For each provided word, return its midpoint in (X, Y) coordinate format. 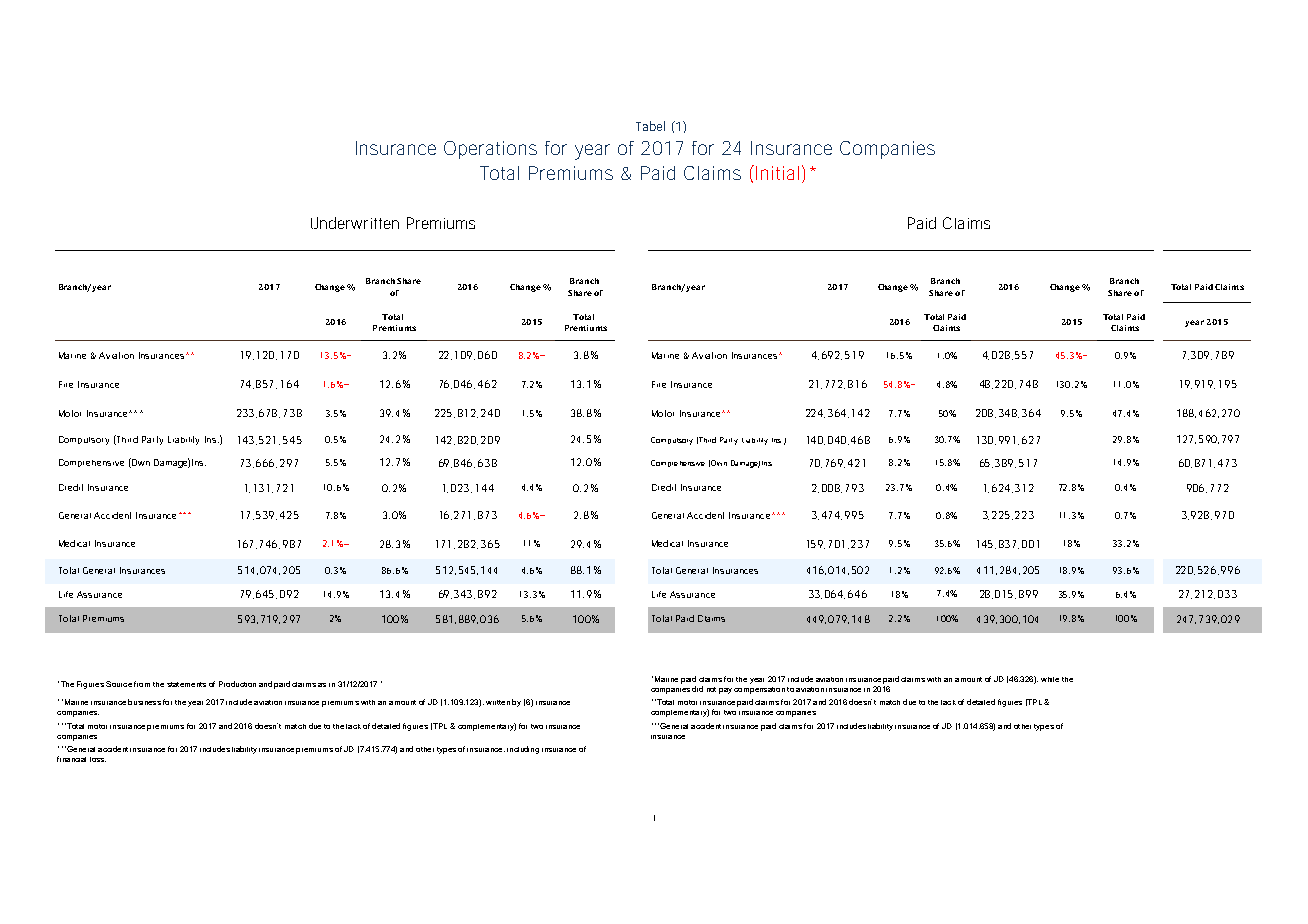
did (697, 689)
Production (237, 684)
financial (71, 759)
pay (725, 691)
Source (119, 684)
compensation (759, 690)
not (711, 689)
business (144, 702)
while (1050, 679)
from (142, 684)
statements (186, 684)
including (523, 750)
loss (98, 759)
